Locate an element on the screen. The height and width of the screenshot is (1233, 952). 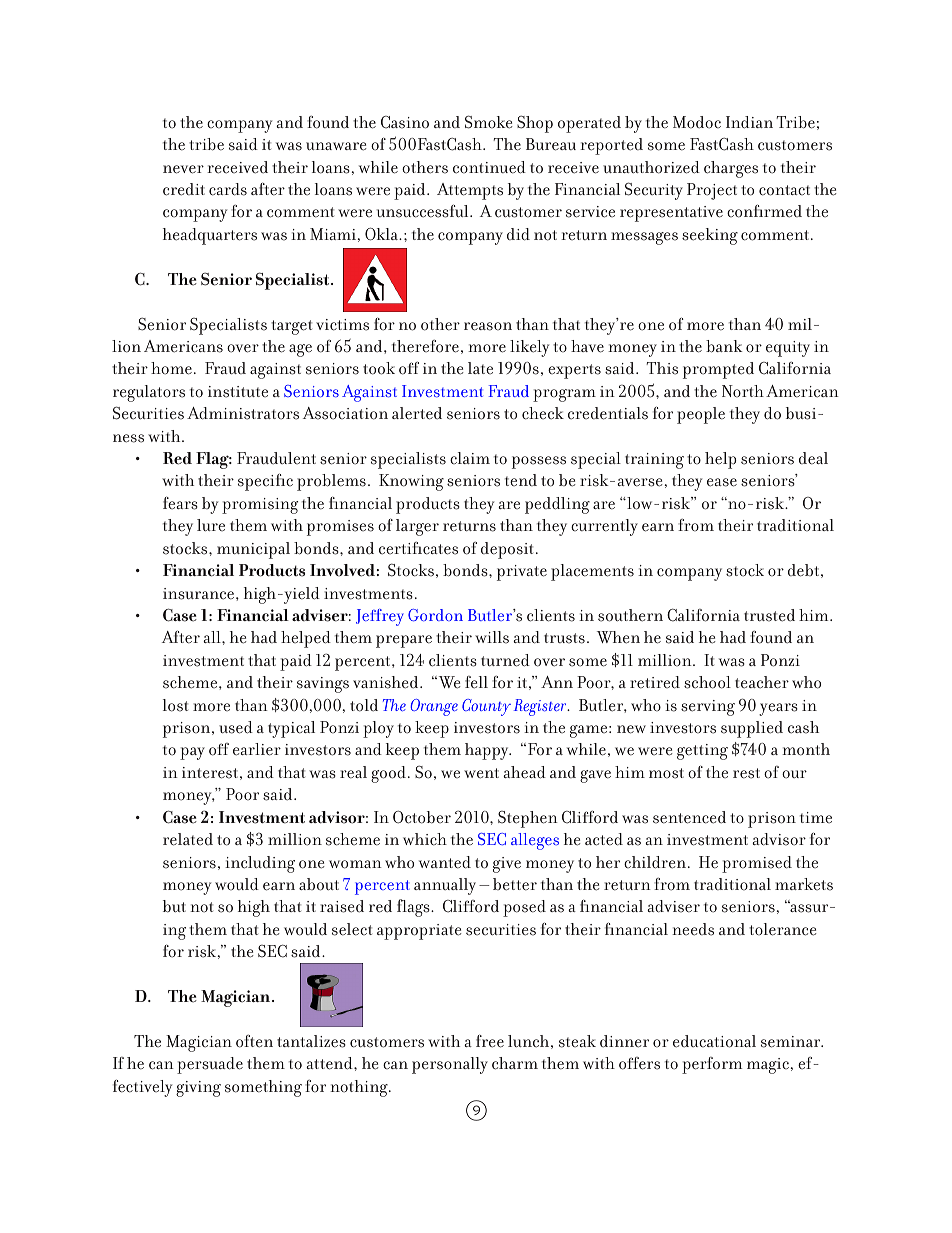
happy is located at coordinates (488, 751).
